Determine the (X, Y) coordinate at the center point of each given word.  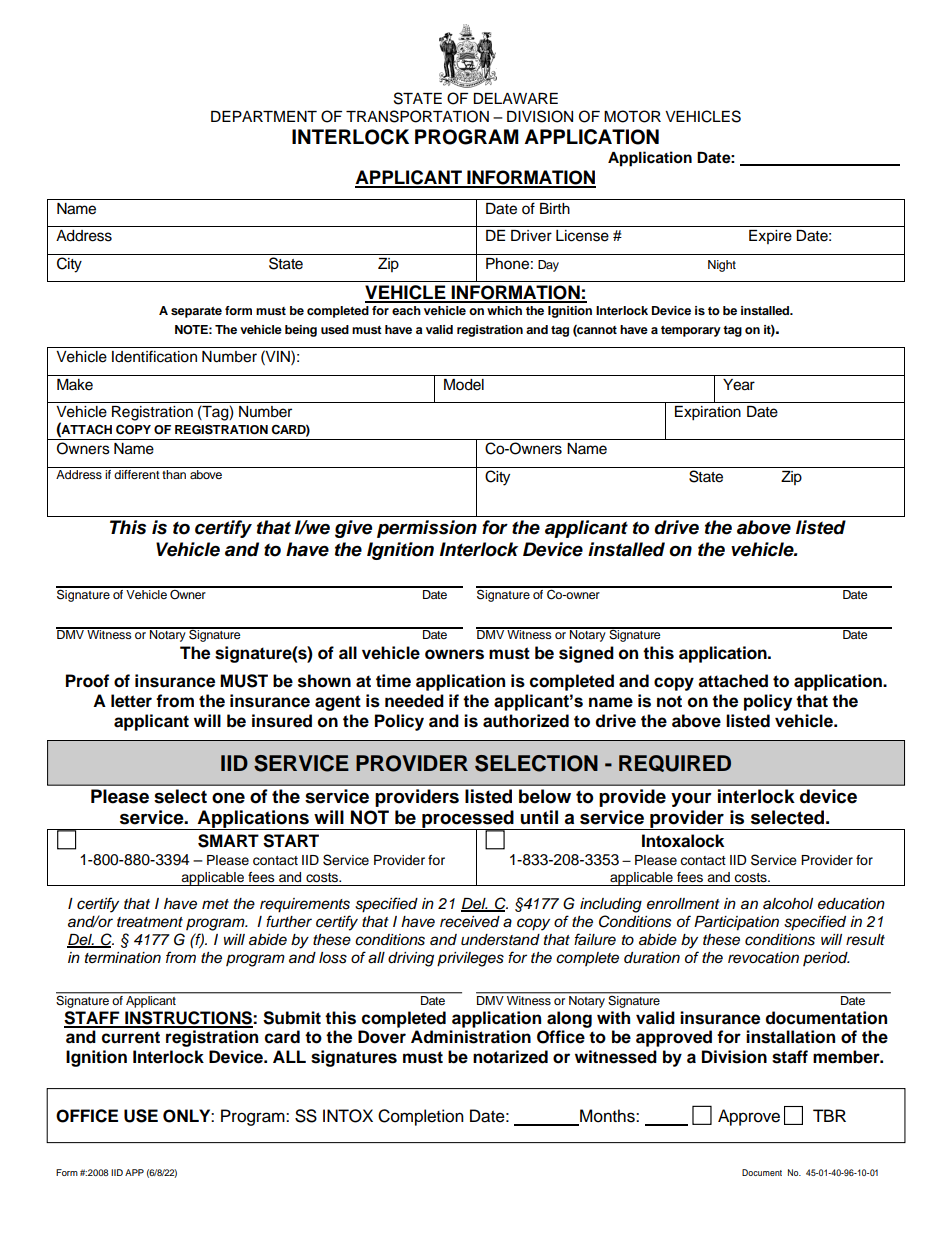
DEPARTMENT (264, 116)
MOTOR (632, 116)
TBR (829, 1115)
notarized (510, 1057)
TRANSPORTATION (417, 116)
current (131, 1037)
